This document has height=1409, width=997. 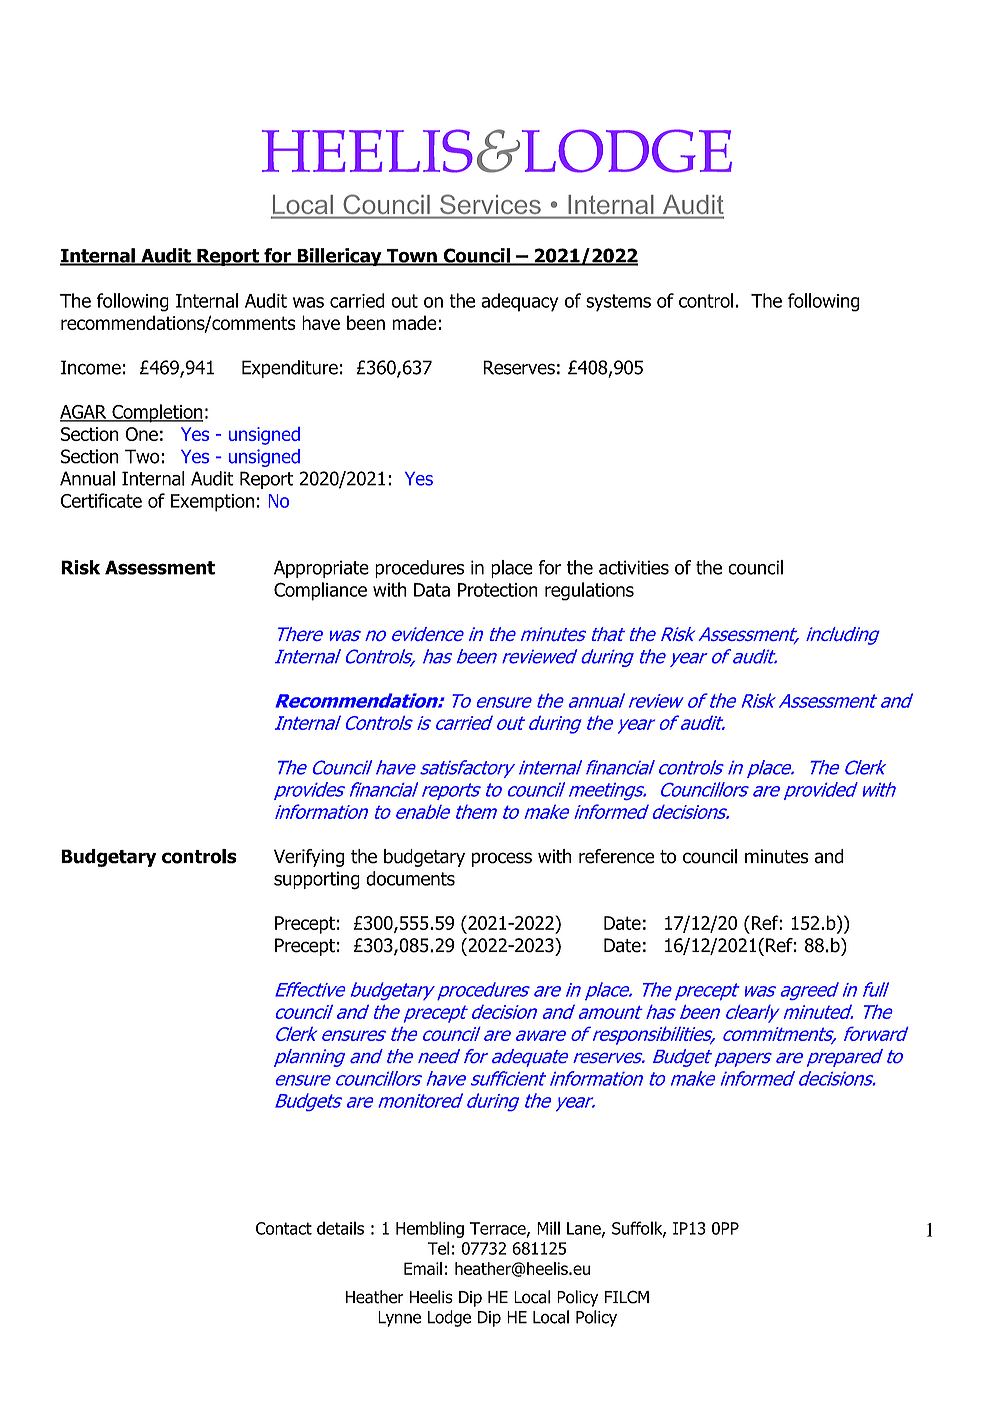 What do you see at coordinates (399, 1319) in the document?
I see `Lynne` at bounding box center [399, 1319].
